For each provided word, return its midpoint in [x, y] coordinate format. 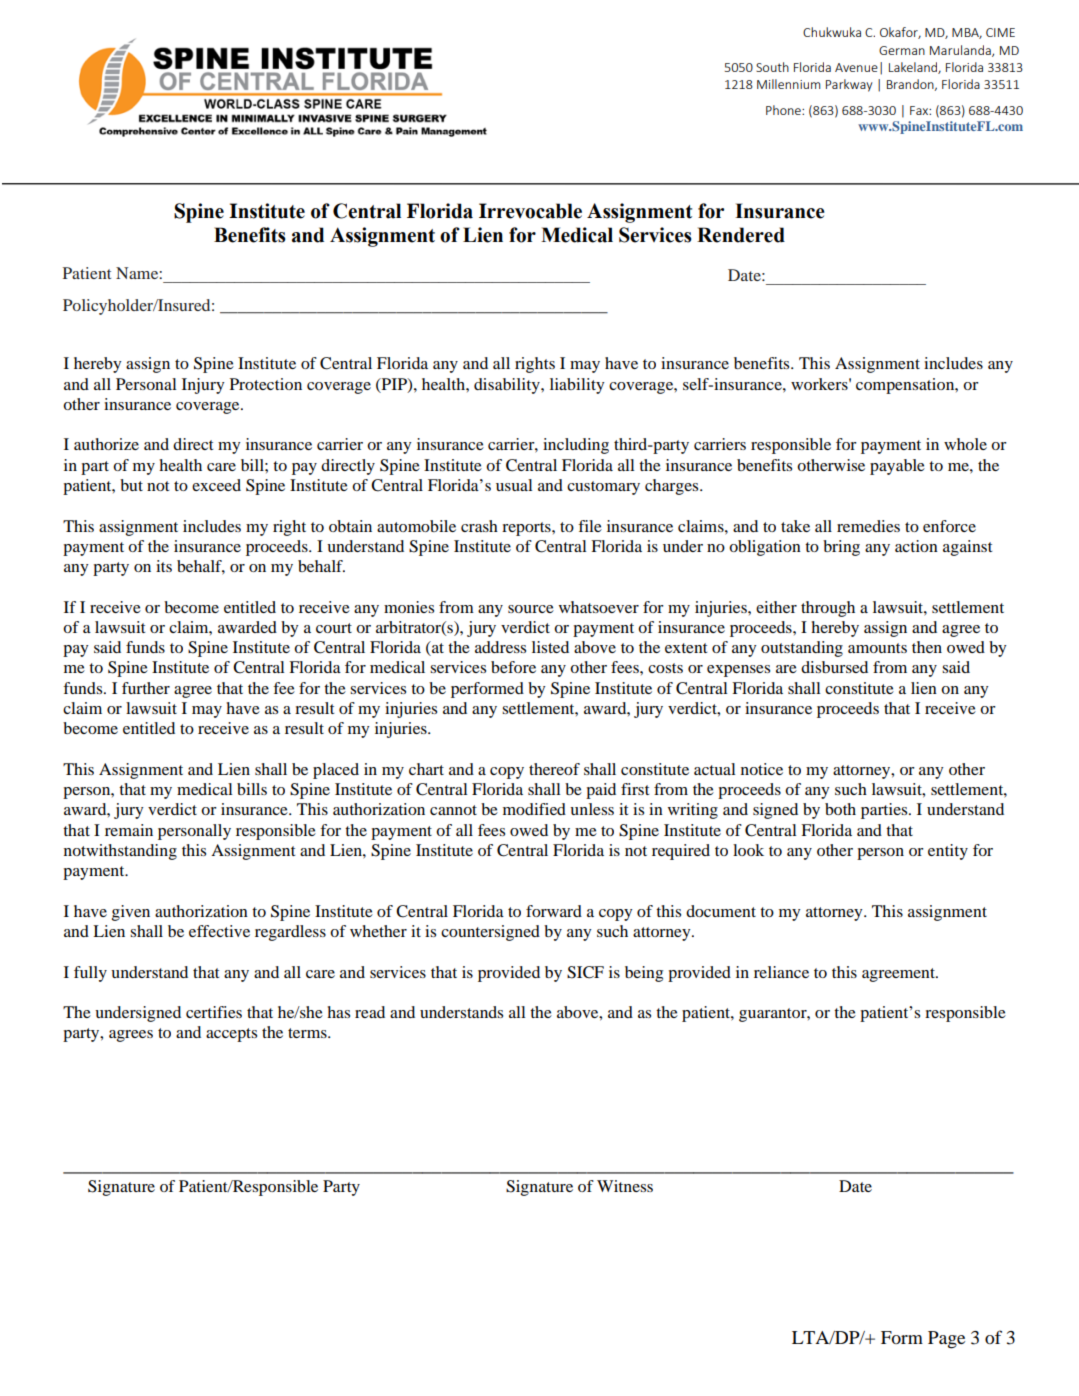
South [772, 67]
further [146, 688]
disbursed [834, 667]
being [644, 974]
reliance [781, 972]
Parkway [849, 85]
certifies [214, 1012]
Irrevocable [530, 211]
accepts [231, 1035]
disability [508, 386]
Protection [266, 384]
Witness [625, 1186]
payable [897, 467]
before [513, 667]
